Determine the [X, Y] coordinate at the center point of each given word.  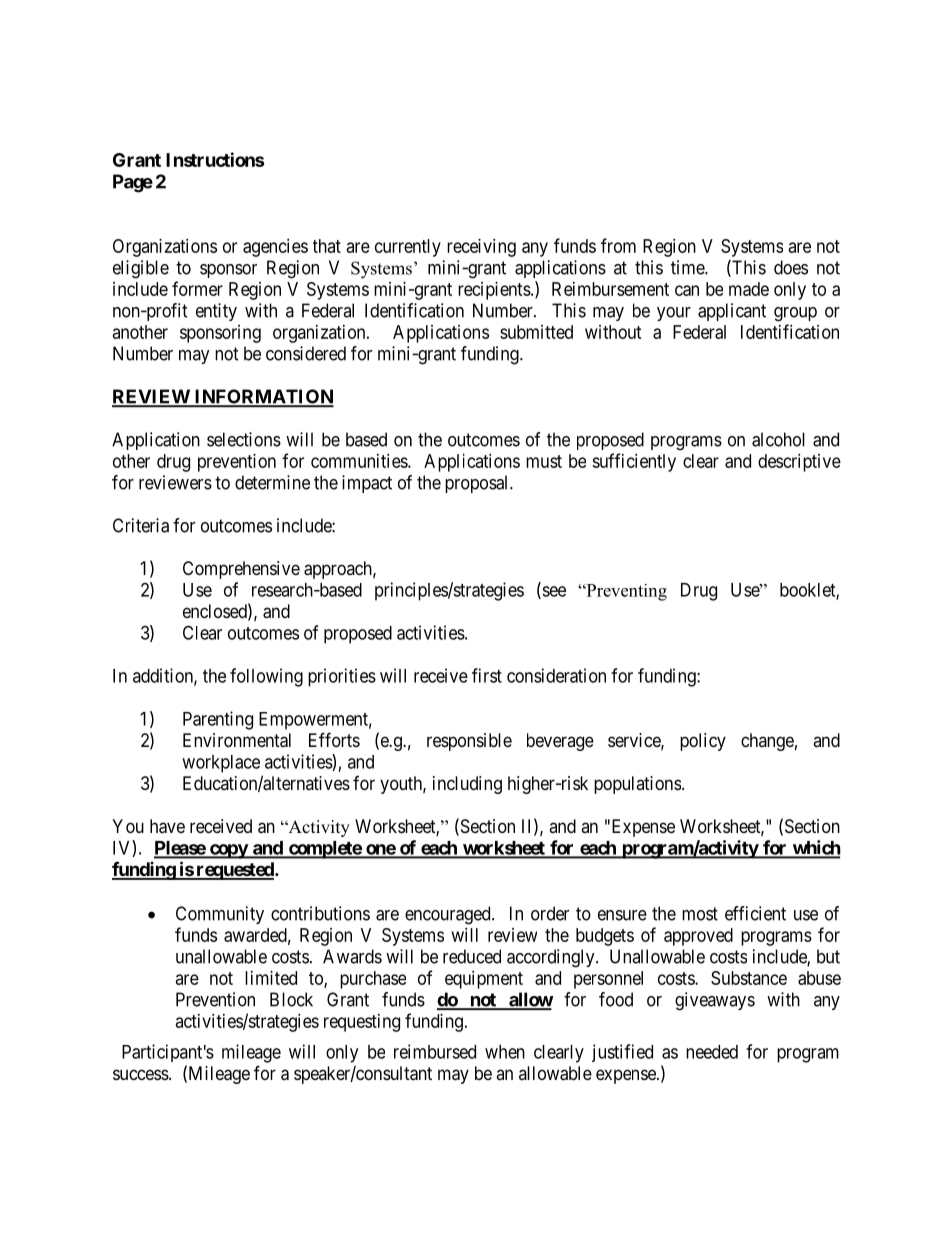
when [505, 1052]
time [688, 267]
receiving [481, 248]
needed [712, 1052]
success [141, 1074]
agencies [275, 248]
